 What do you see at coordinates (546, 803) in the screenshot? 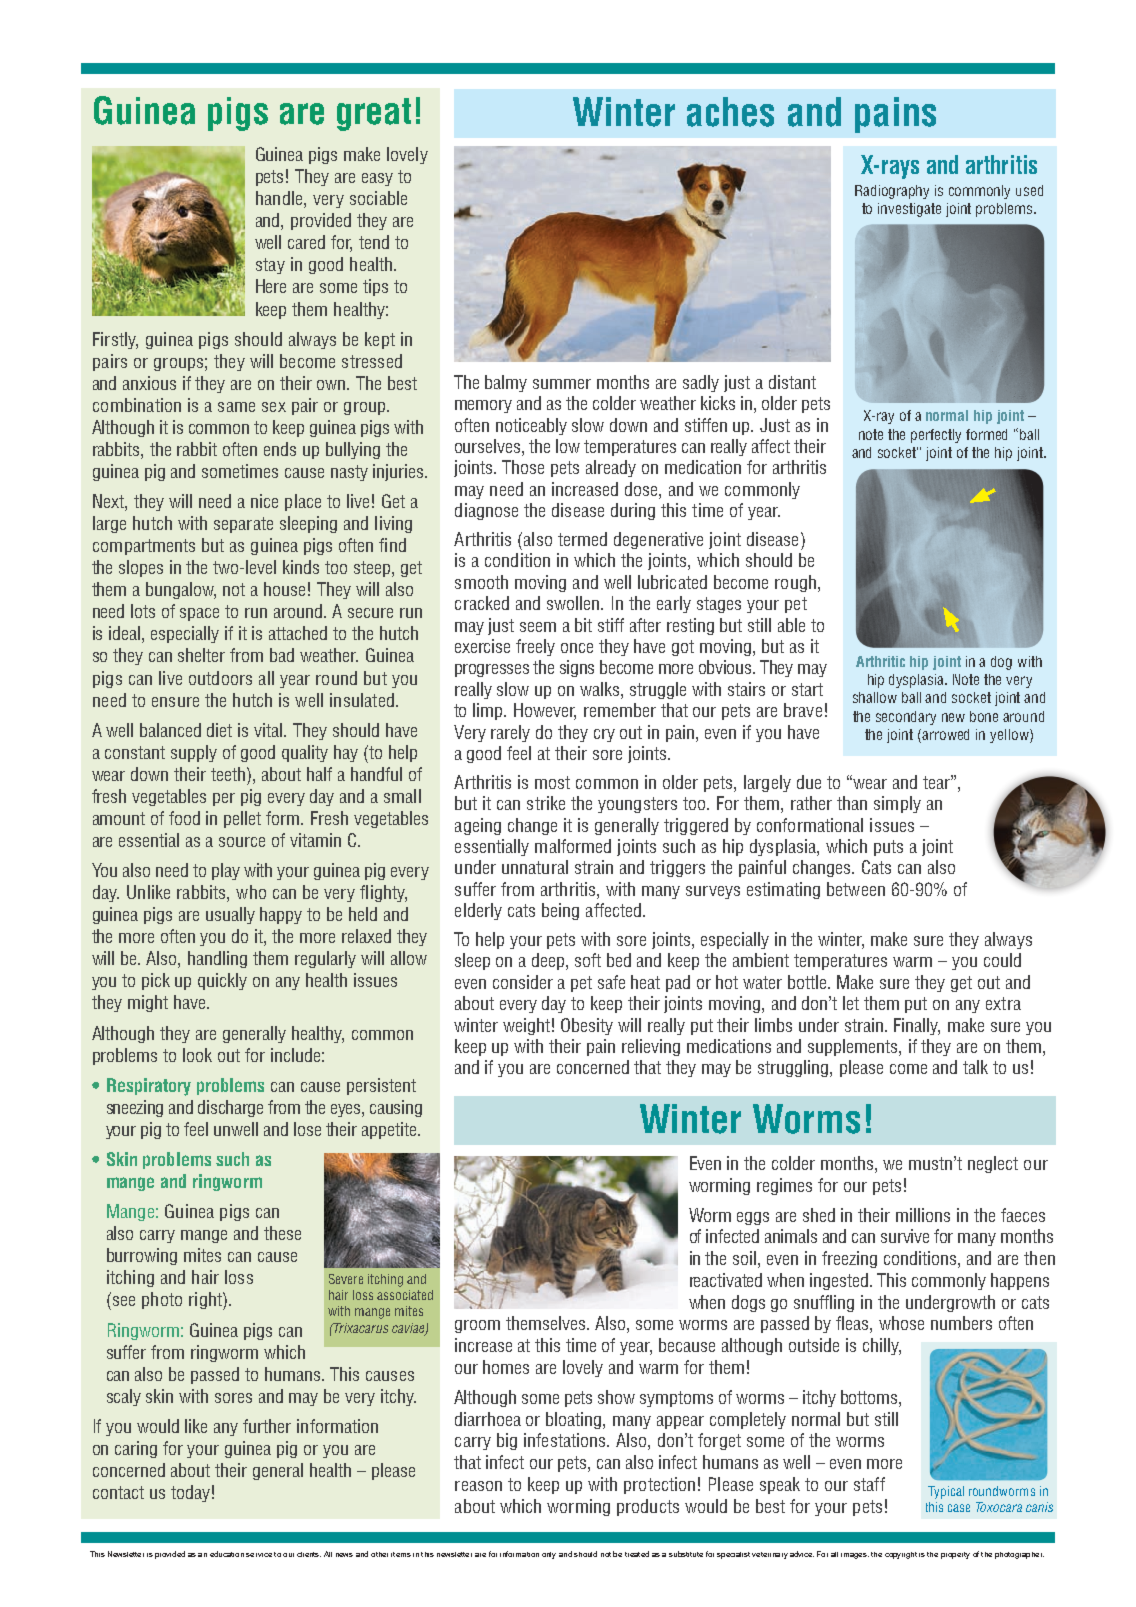
I see `strike` at bounding box center [546, 803].
